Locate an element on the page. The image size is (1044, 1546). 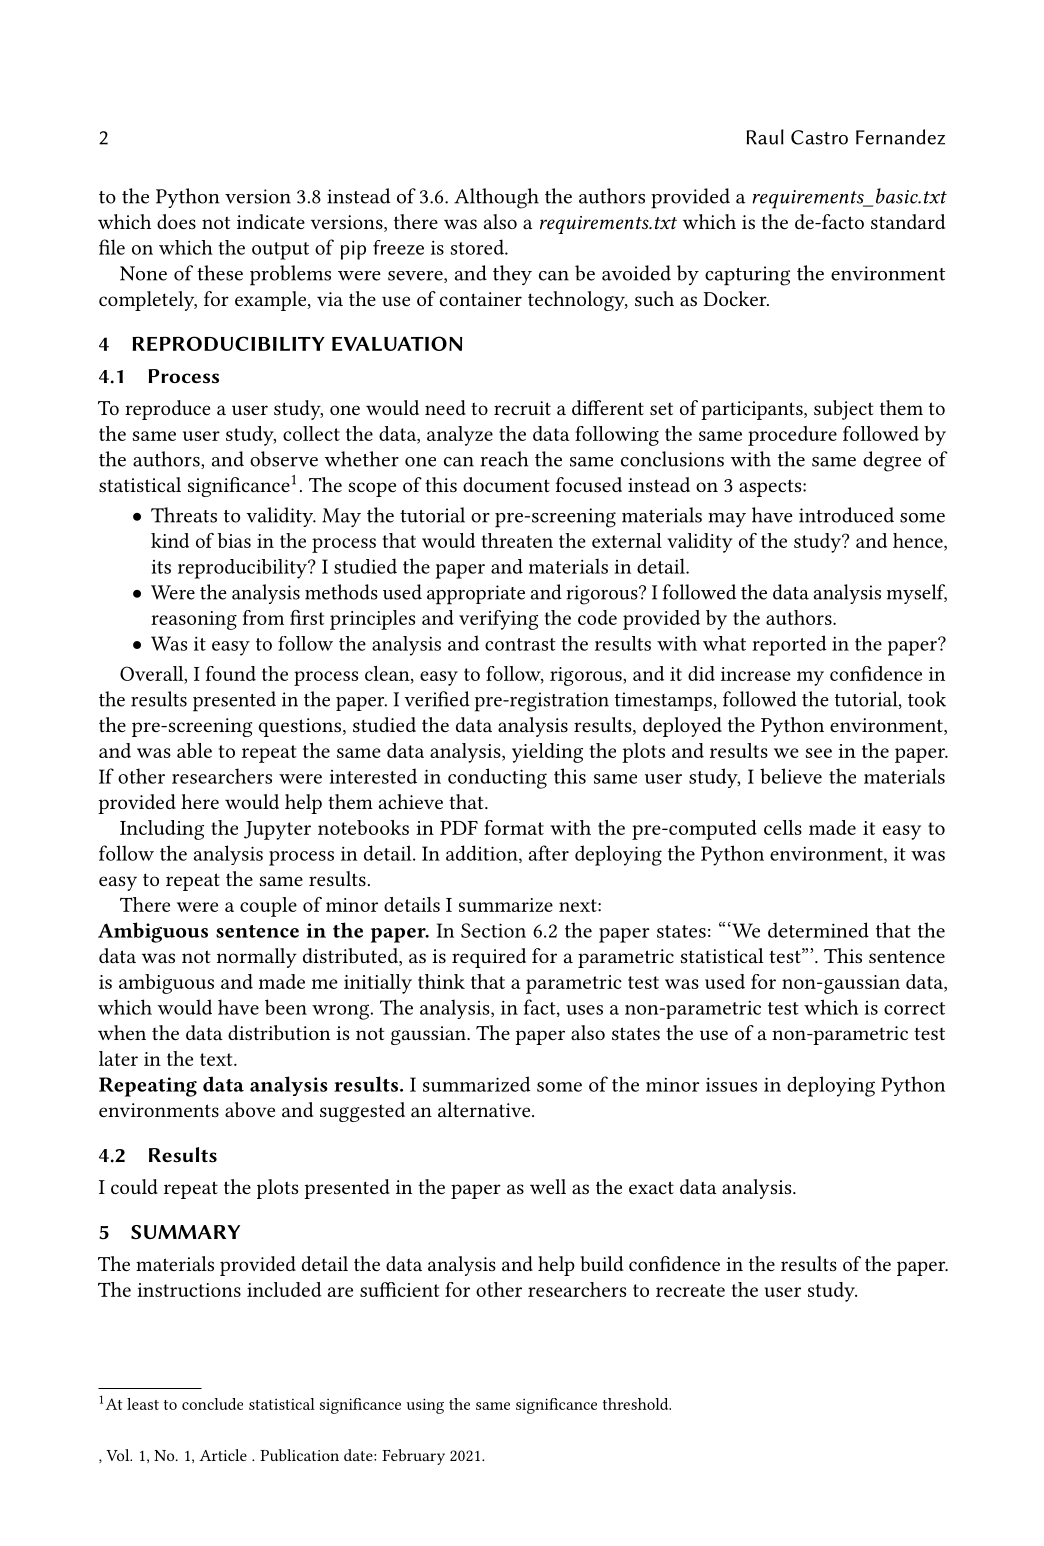
Although is located at coordinates (496, 198).
